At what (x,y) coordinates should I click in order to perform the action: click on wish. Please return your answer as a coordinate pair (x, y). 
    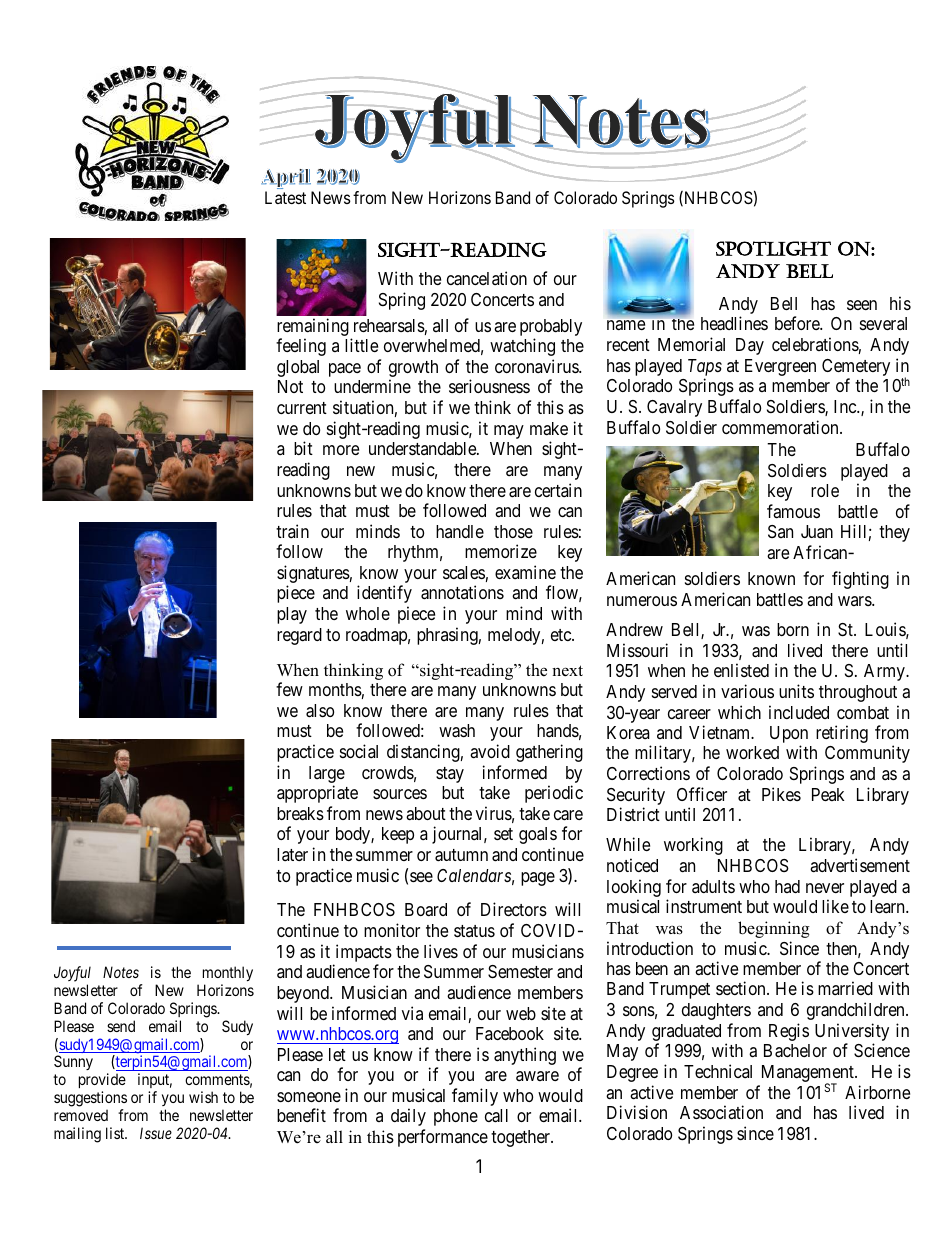
    Looking at the image, I should click on (203, 1097).
